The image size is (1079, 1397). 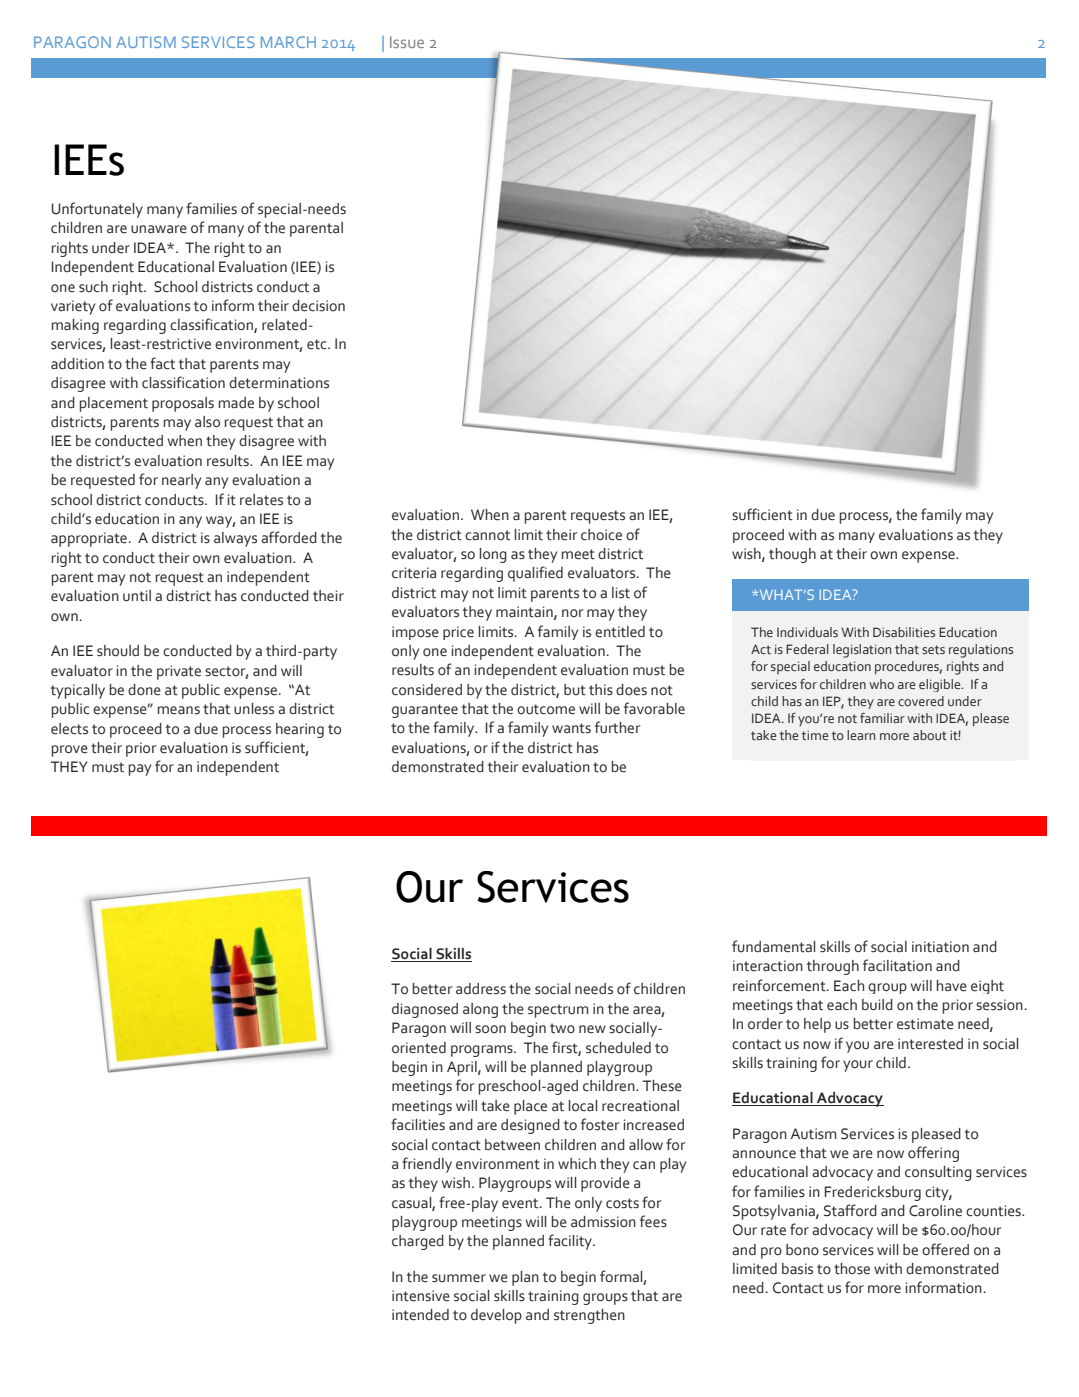 What do you see at coordinates (792, 555) in the page?
I see `though` at bounding box center [792, 555].
